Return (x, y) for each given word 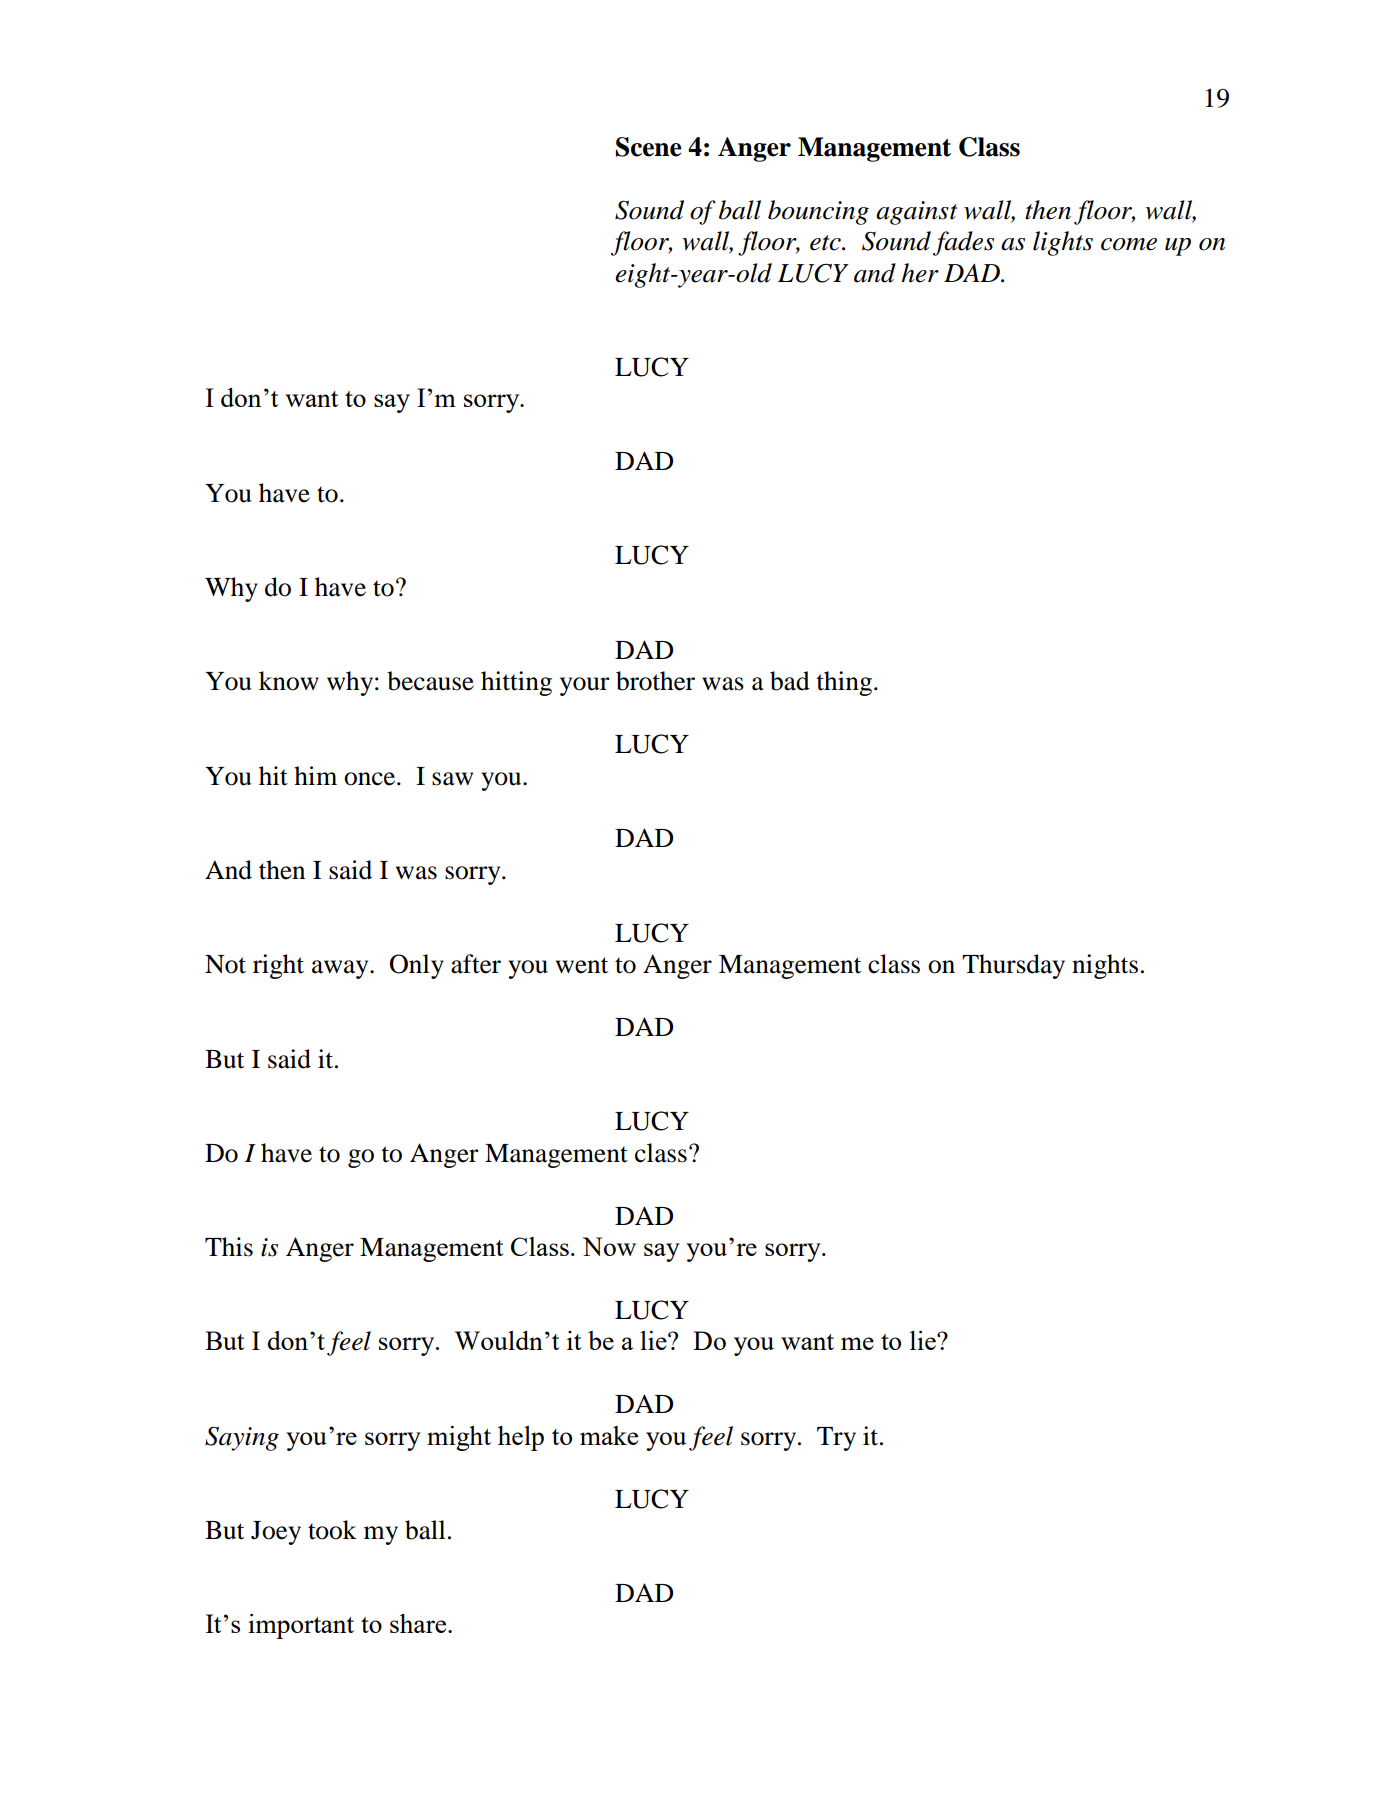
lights (1063, 243)
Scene (649, 147)
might (459, 1438)
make (609, 1435)
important (301, 1626)
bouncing (818, 212)
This (229, 1247)
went (582, 965)
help (521, 1438)
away (341, 969)
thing (844, 683)
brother (655, 681)
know (289, 681)
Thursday (1013, 966)
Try (836, 1439)
